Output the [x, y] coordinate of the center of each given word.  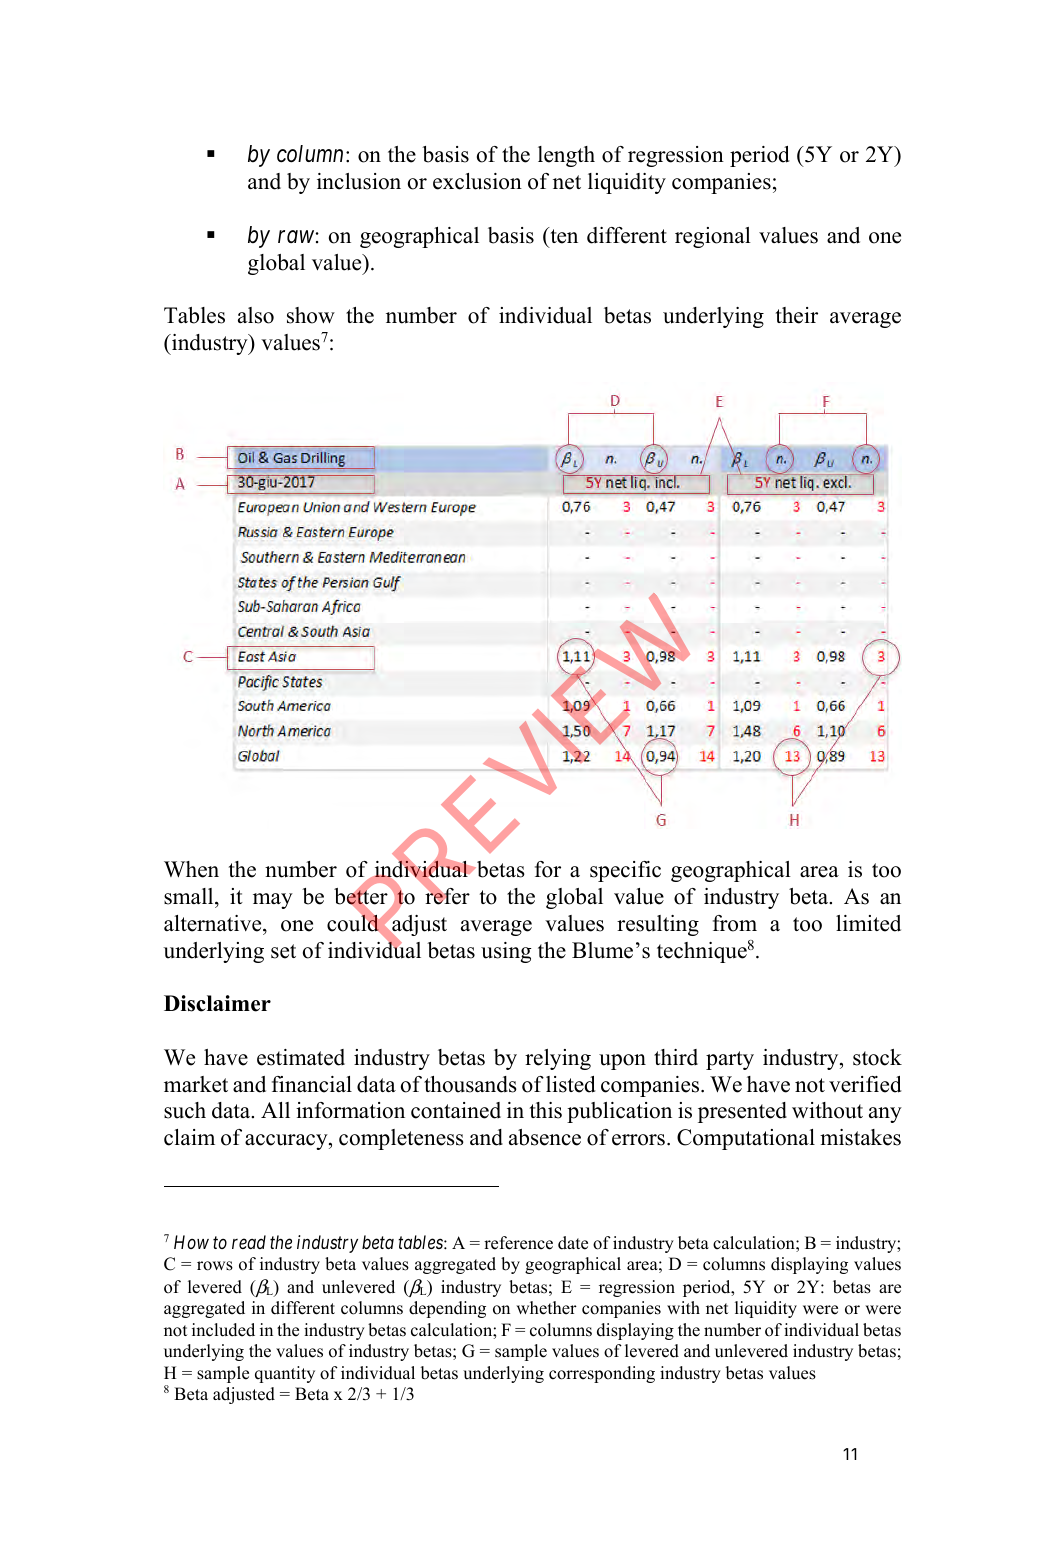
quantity [285, 1374]
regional [713, 237]
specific [625, 871]
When [191, 869]
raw [296, 237]
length [566, 156]
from [735, 923]
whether [546, 1308]
